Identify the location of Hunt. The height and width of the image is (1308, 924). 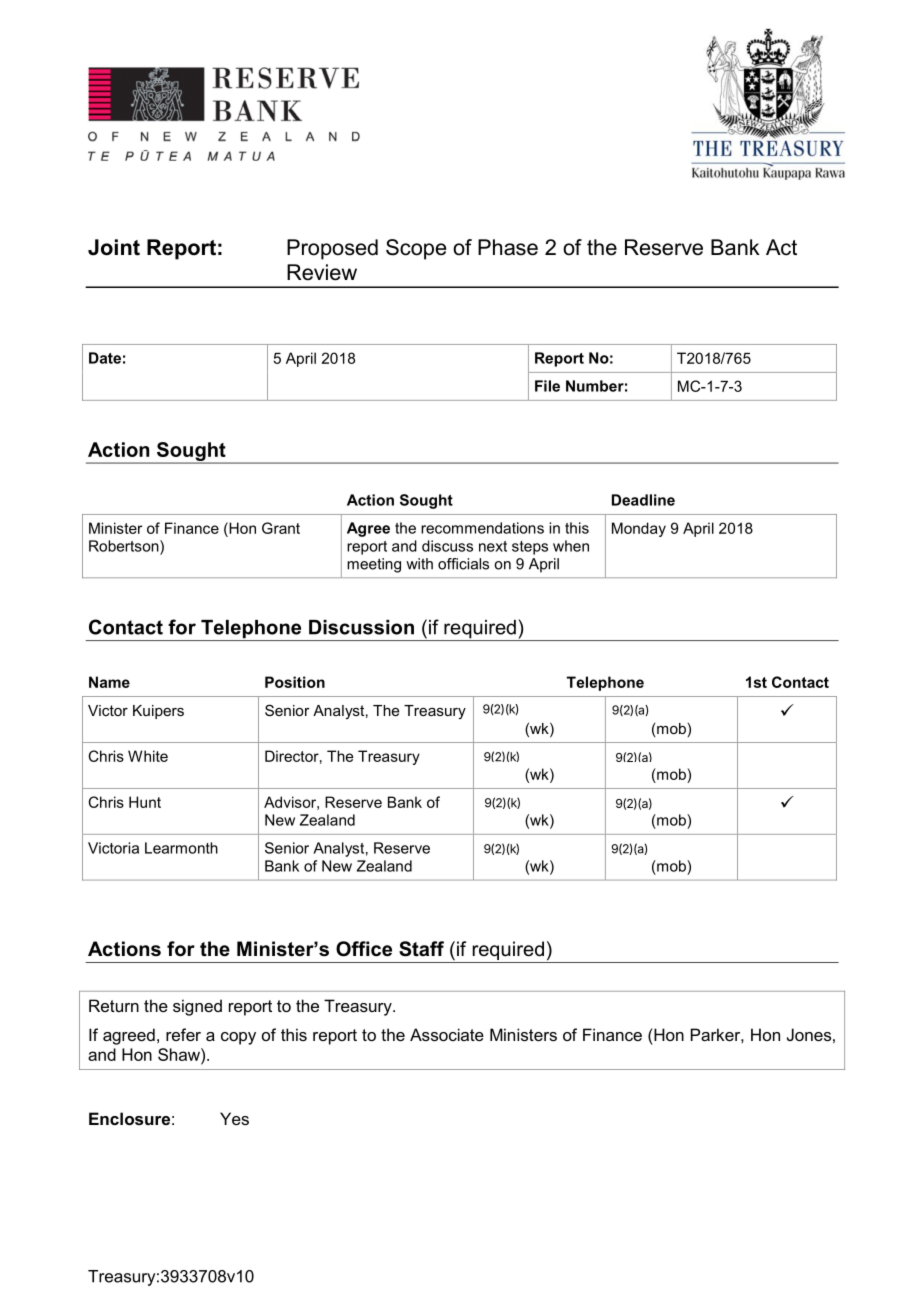
(145, 802).
